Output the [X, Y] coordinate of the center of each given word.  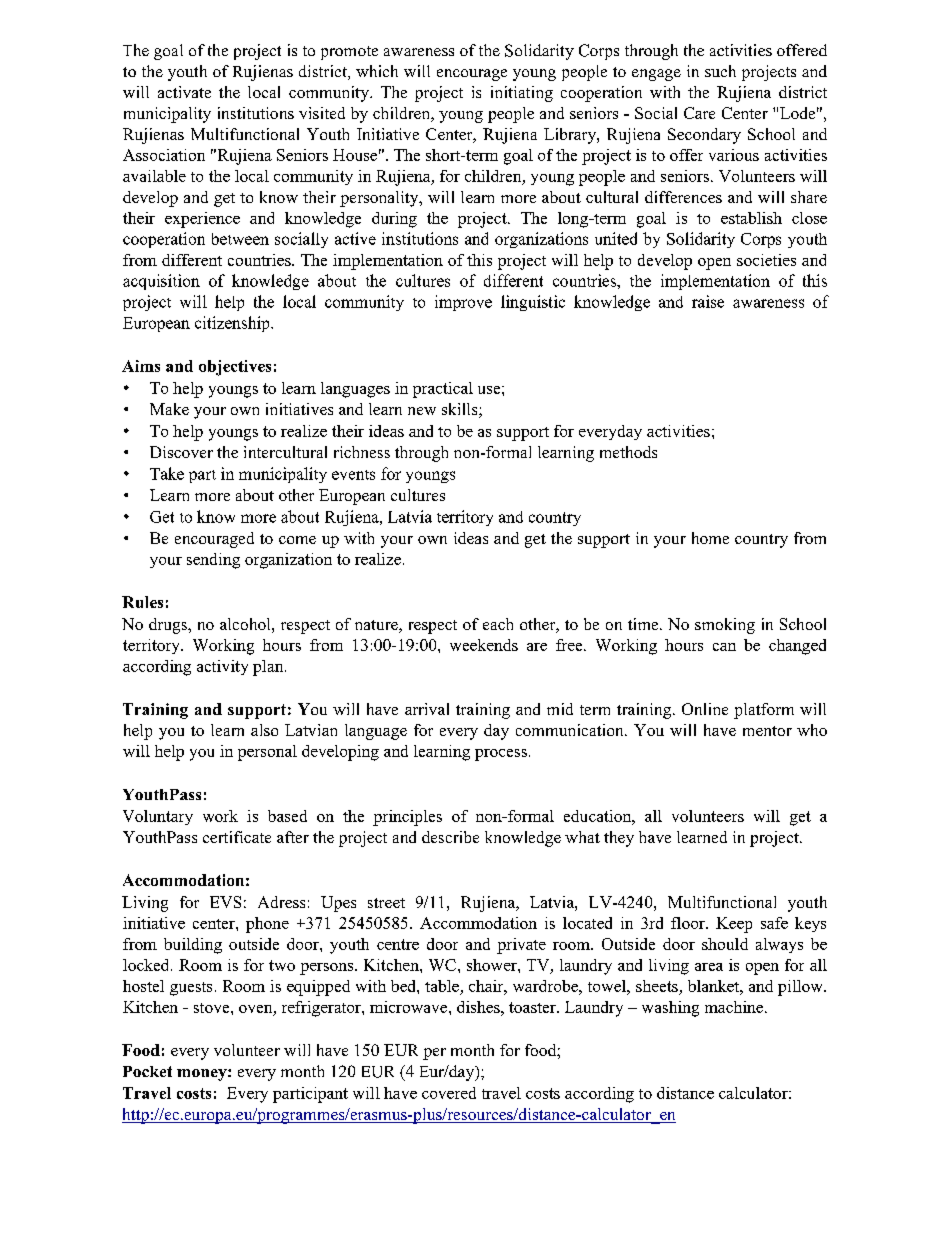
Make [169, 409]
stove [213, 1008]
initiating [522, 94]
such [720, 71]
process [501, 755]
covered [449, 1093]
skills [461, 410]
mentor [767, 731]
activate [184, 92]
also [264, 730]
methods [628, 452]
